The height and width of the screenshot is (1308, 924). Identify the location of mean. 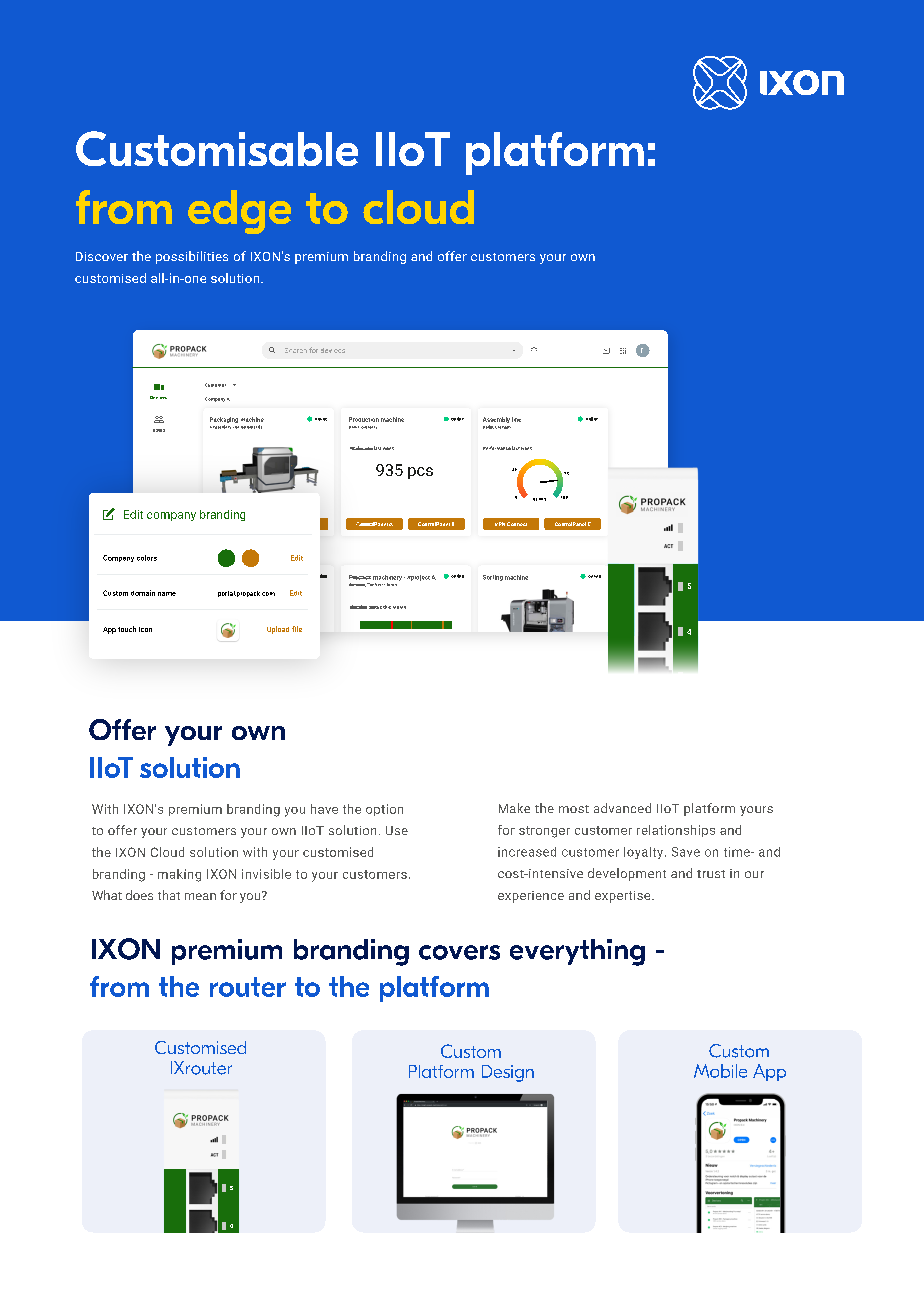
(200, 896).
